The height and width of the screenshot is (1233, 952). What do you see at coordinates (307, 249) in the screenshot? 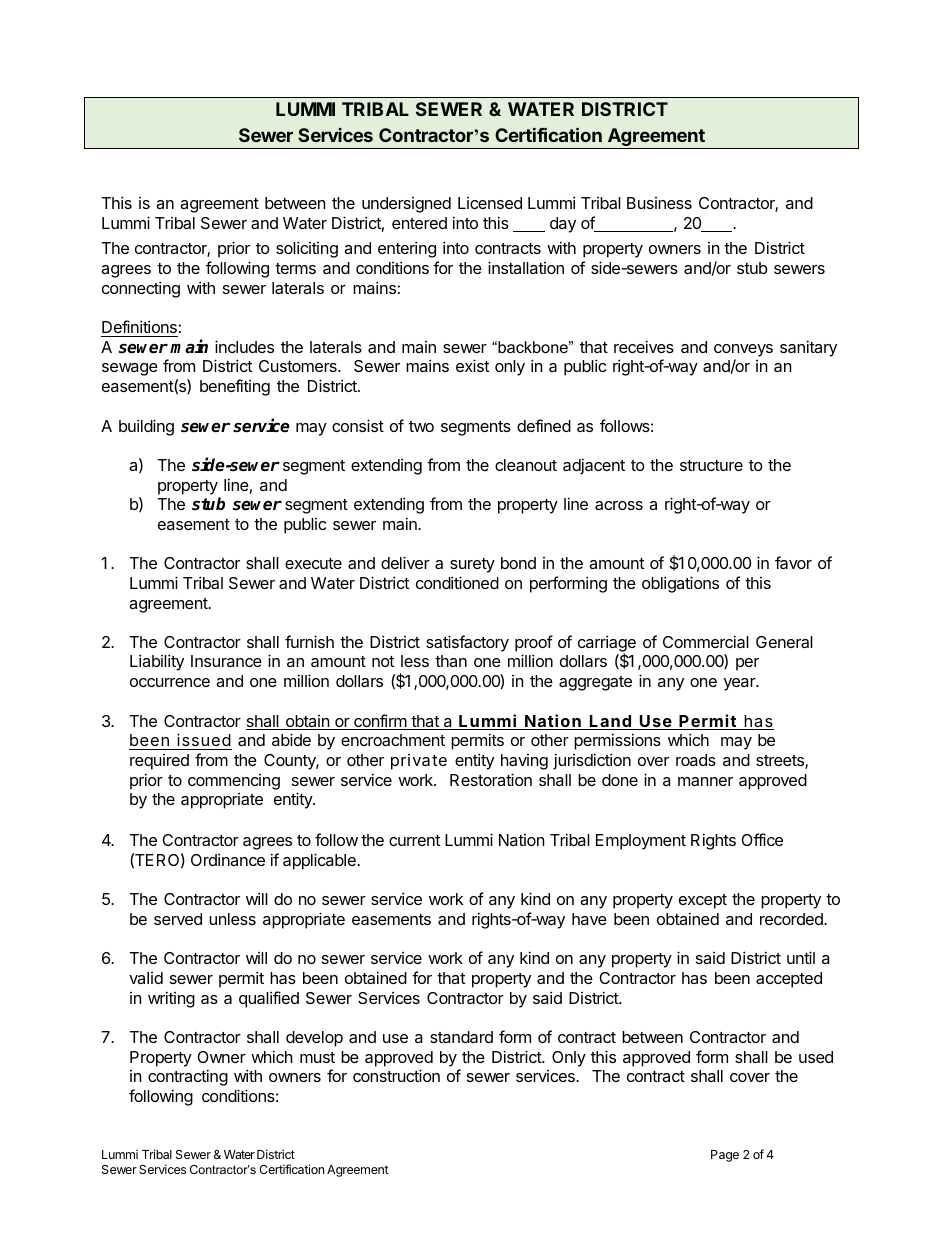
I see `soliciting` at bounding box center [307, 249].
